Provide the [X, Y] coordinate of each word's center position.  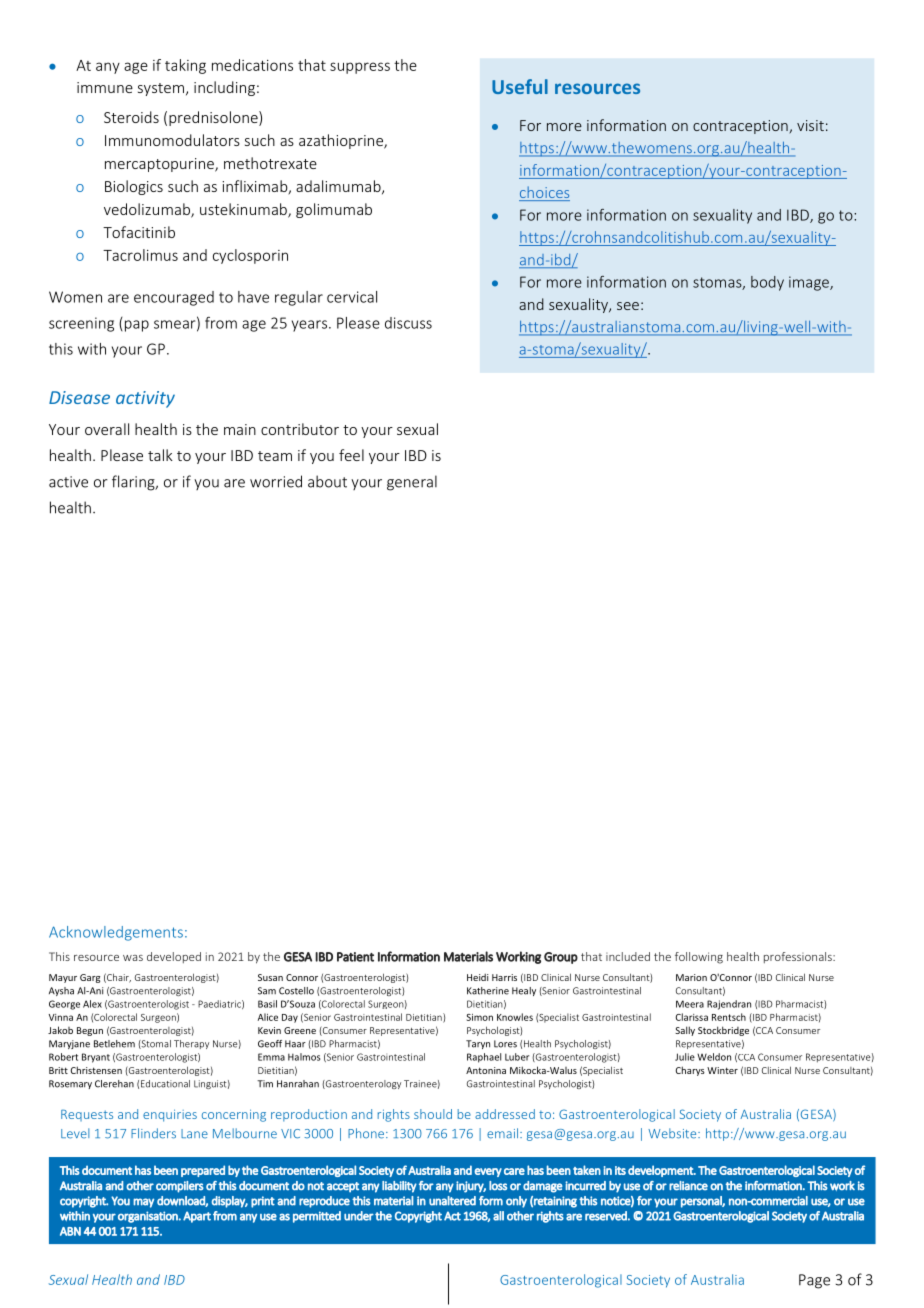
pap [137, 326]
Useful [520, 86]
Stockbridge [723, 1031]
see [628, 306]
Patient [355, 957]
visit [810, 125]
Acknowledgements [116, 933]
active [68, 482]
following [699, 958]
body [767, 283]
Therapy [191, 1044]
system [161, 89]
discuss [408, 323]
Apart [197, 1217]
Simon [480, 1017]
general [412, 483]
